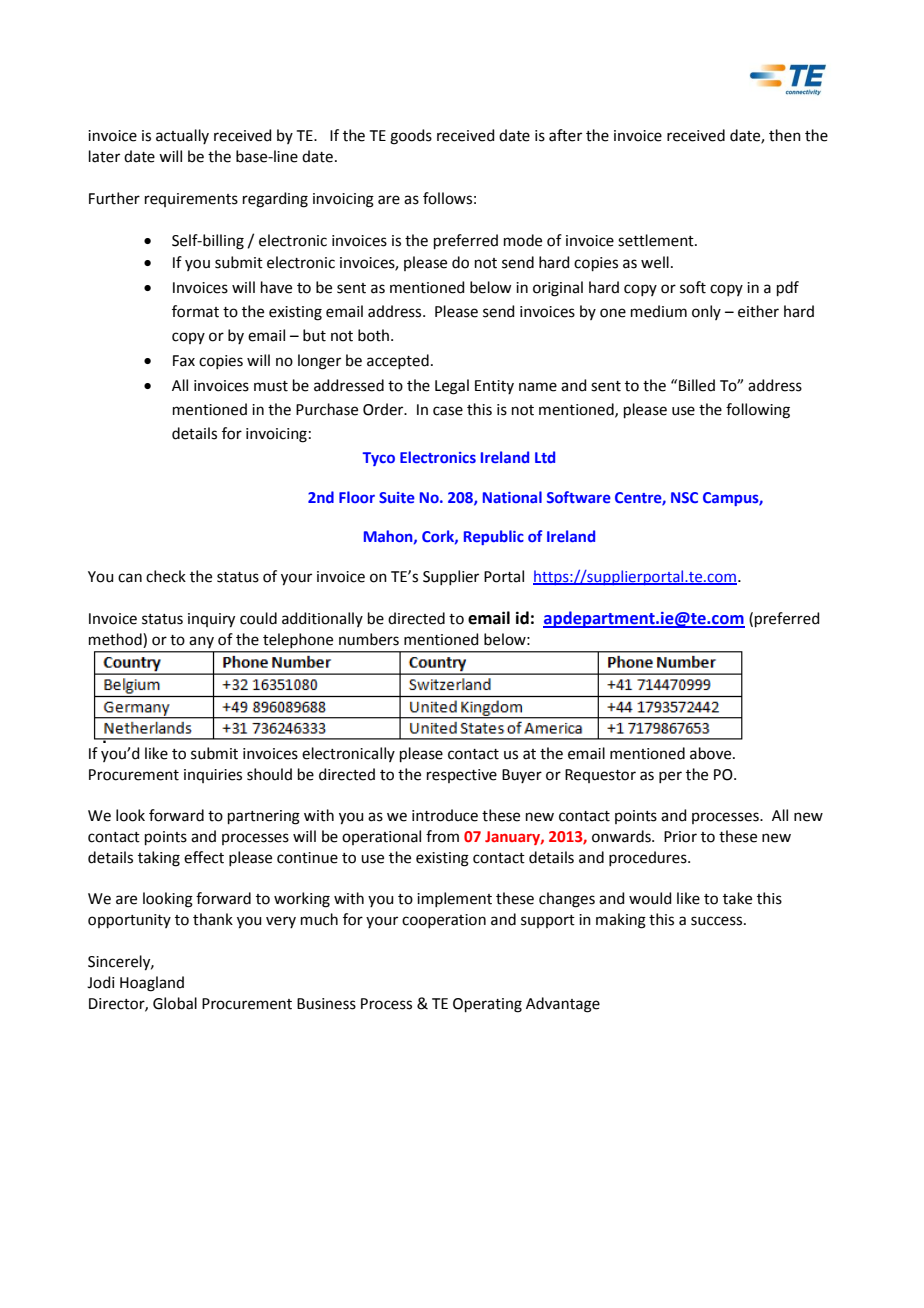  Describe the element at coordinates (175, 1003) in the document. I see `Global` at that location.
